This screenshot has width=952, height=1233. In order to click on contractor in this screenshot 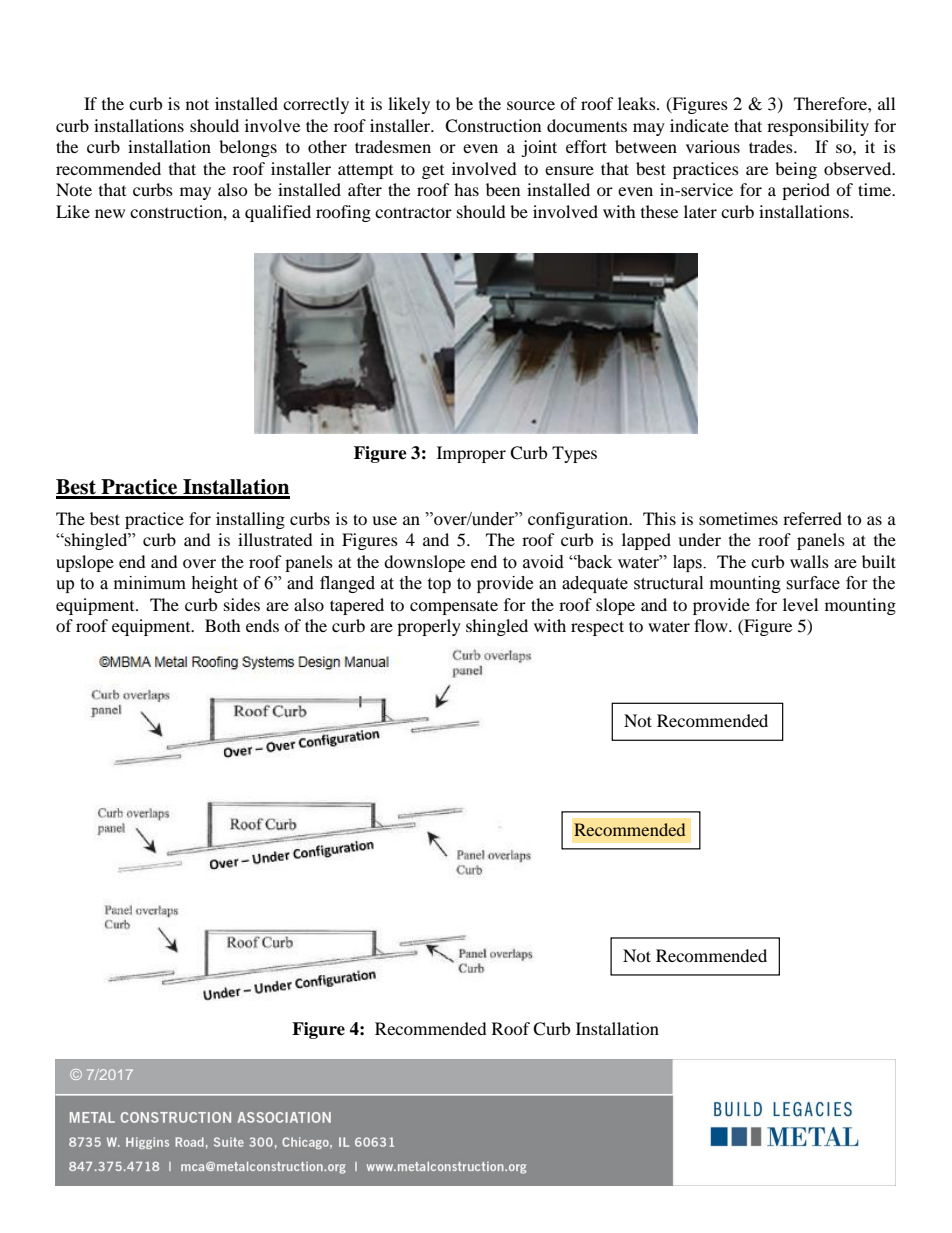, I will do `click(413, 213)`.
